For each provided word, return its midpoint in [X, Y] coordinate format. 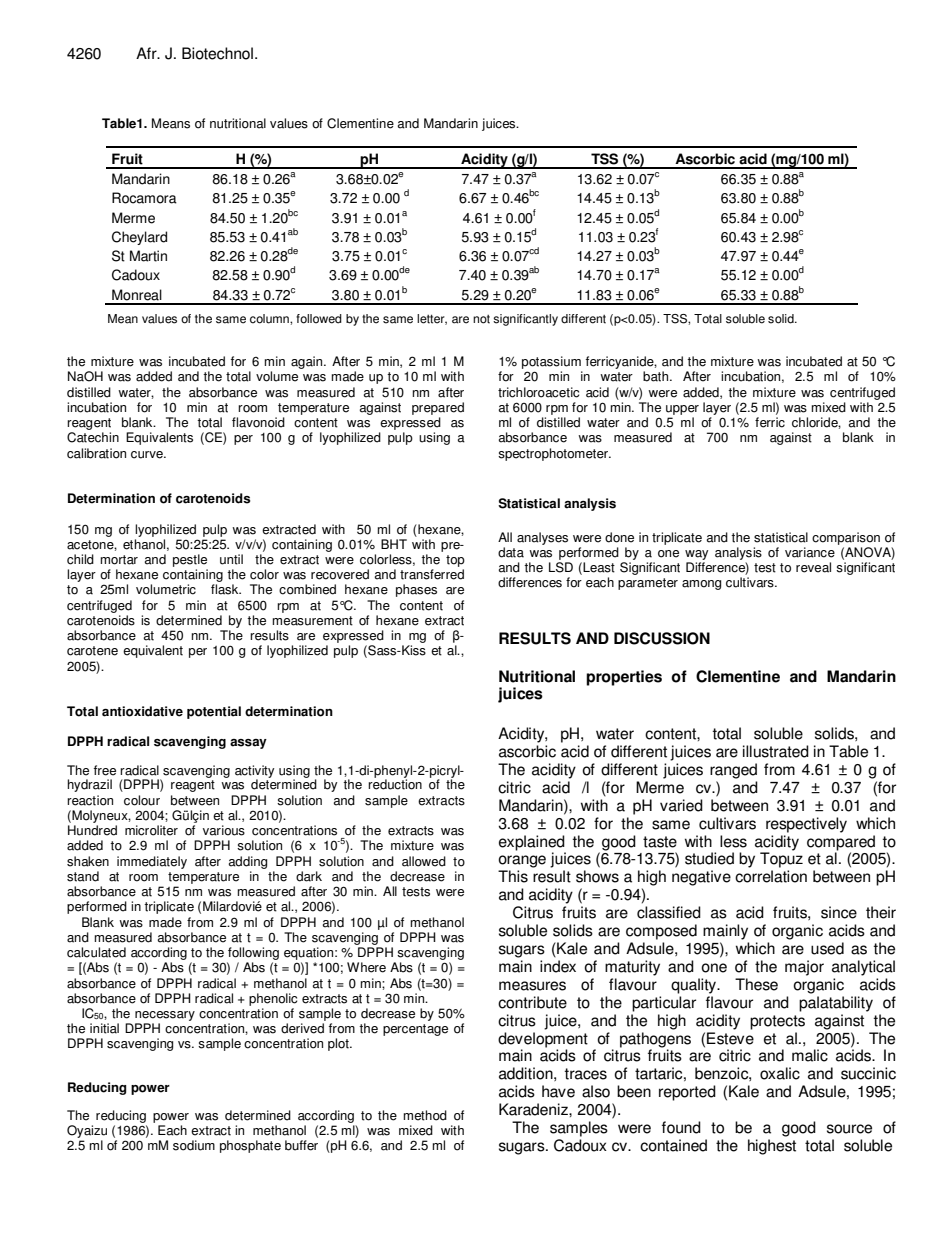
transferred [432, 574]
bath [657, 376]
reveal [813, 567]
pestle [190, 560]
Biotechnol [217, 53]
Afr [147, 53]
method [425, 1115]
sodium [194, 1145]
